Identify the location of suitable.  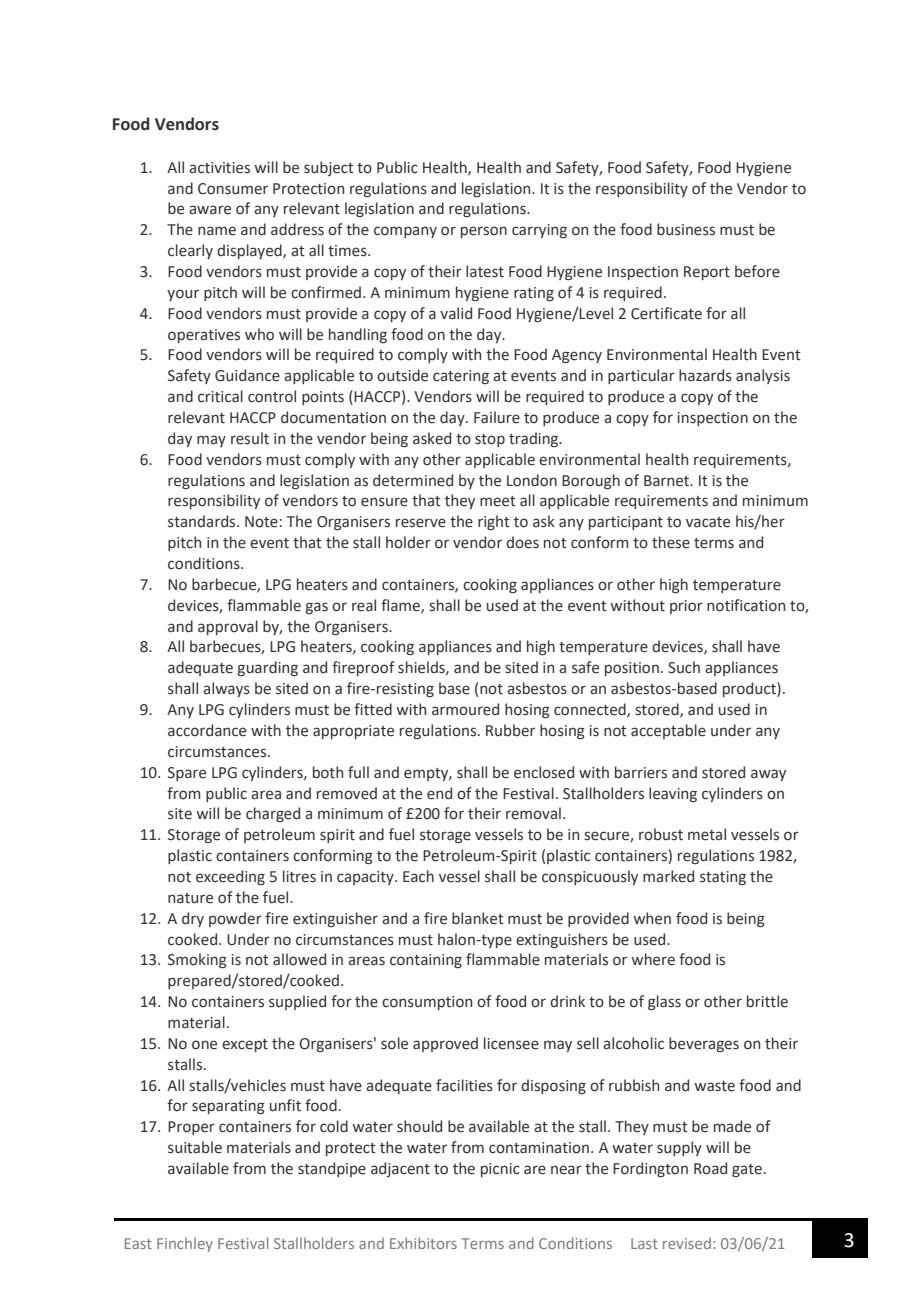
(195, 1147).
